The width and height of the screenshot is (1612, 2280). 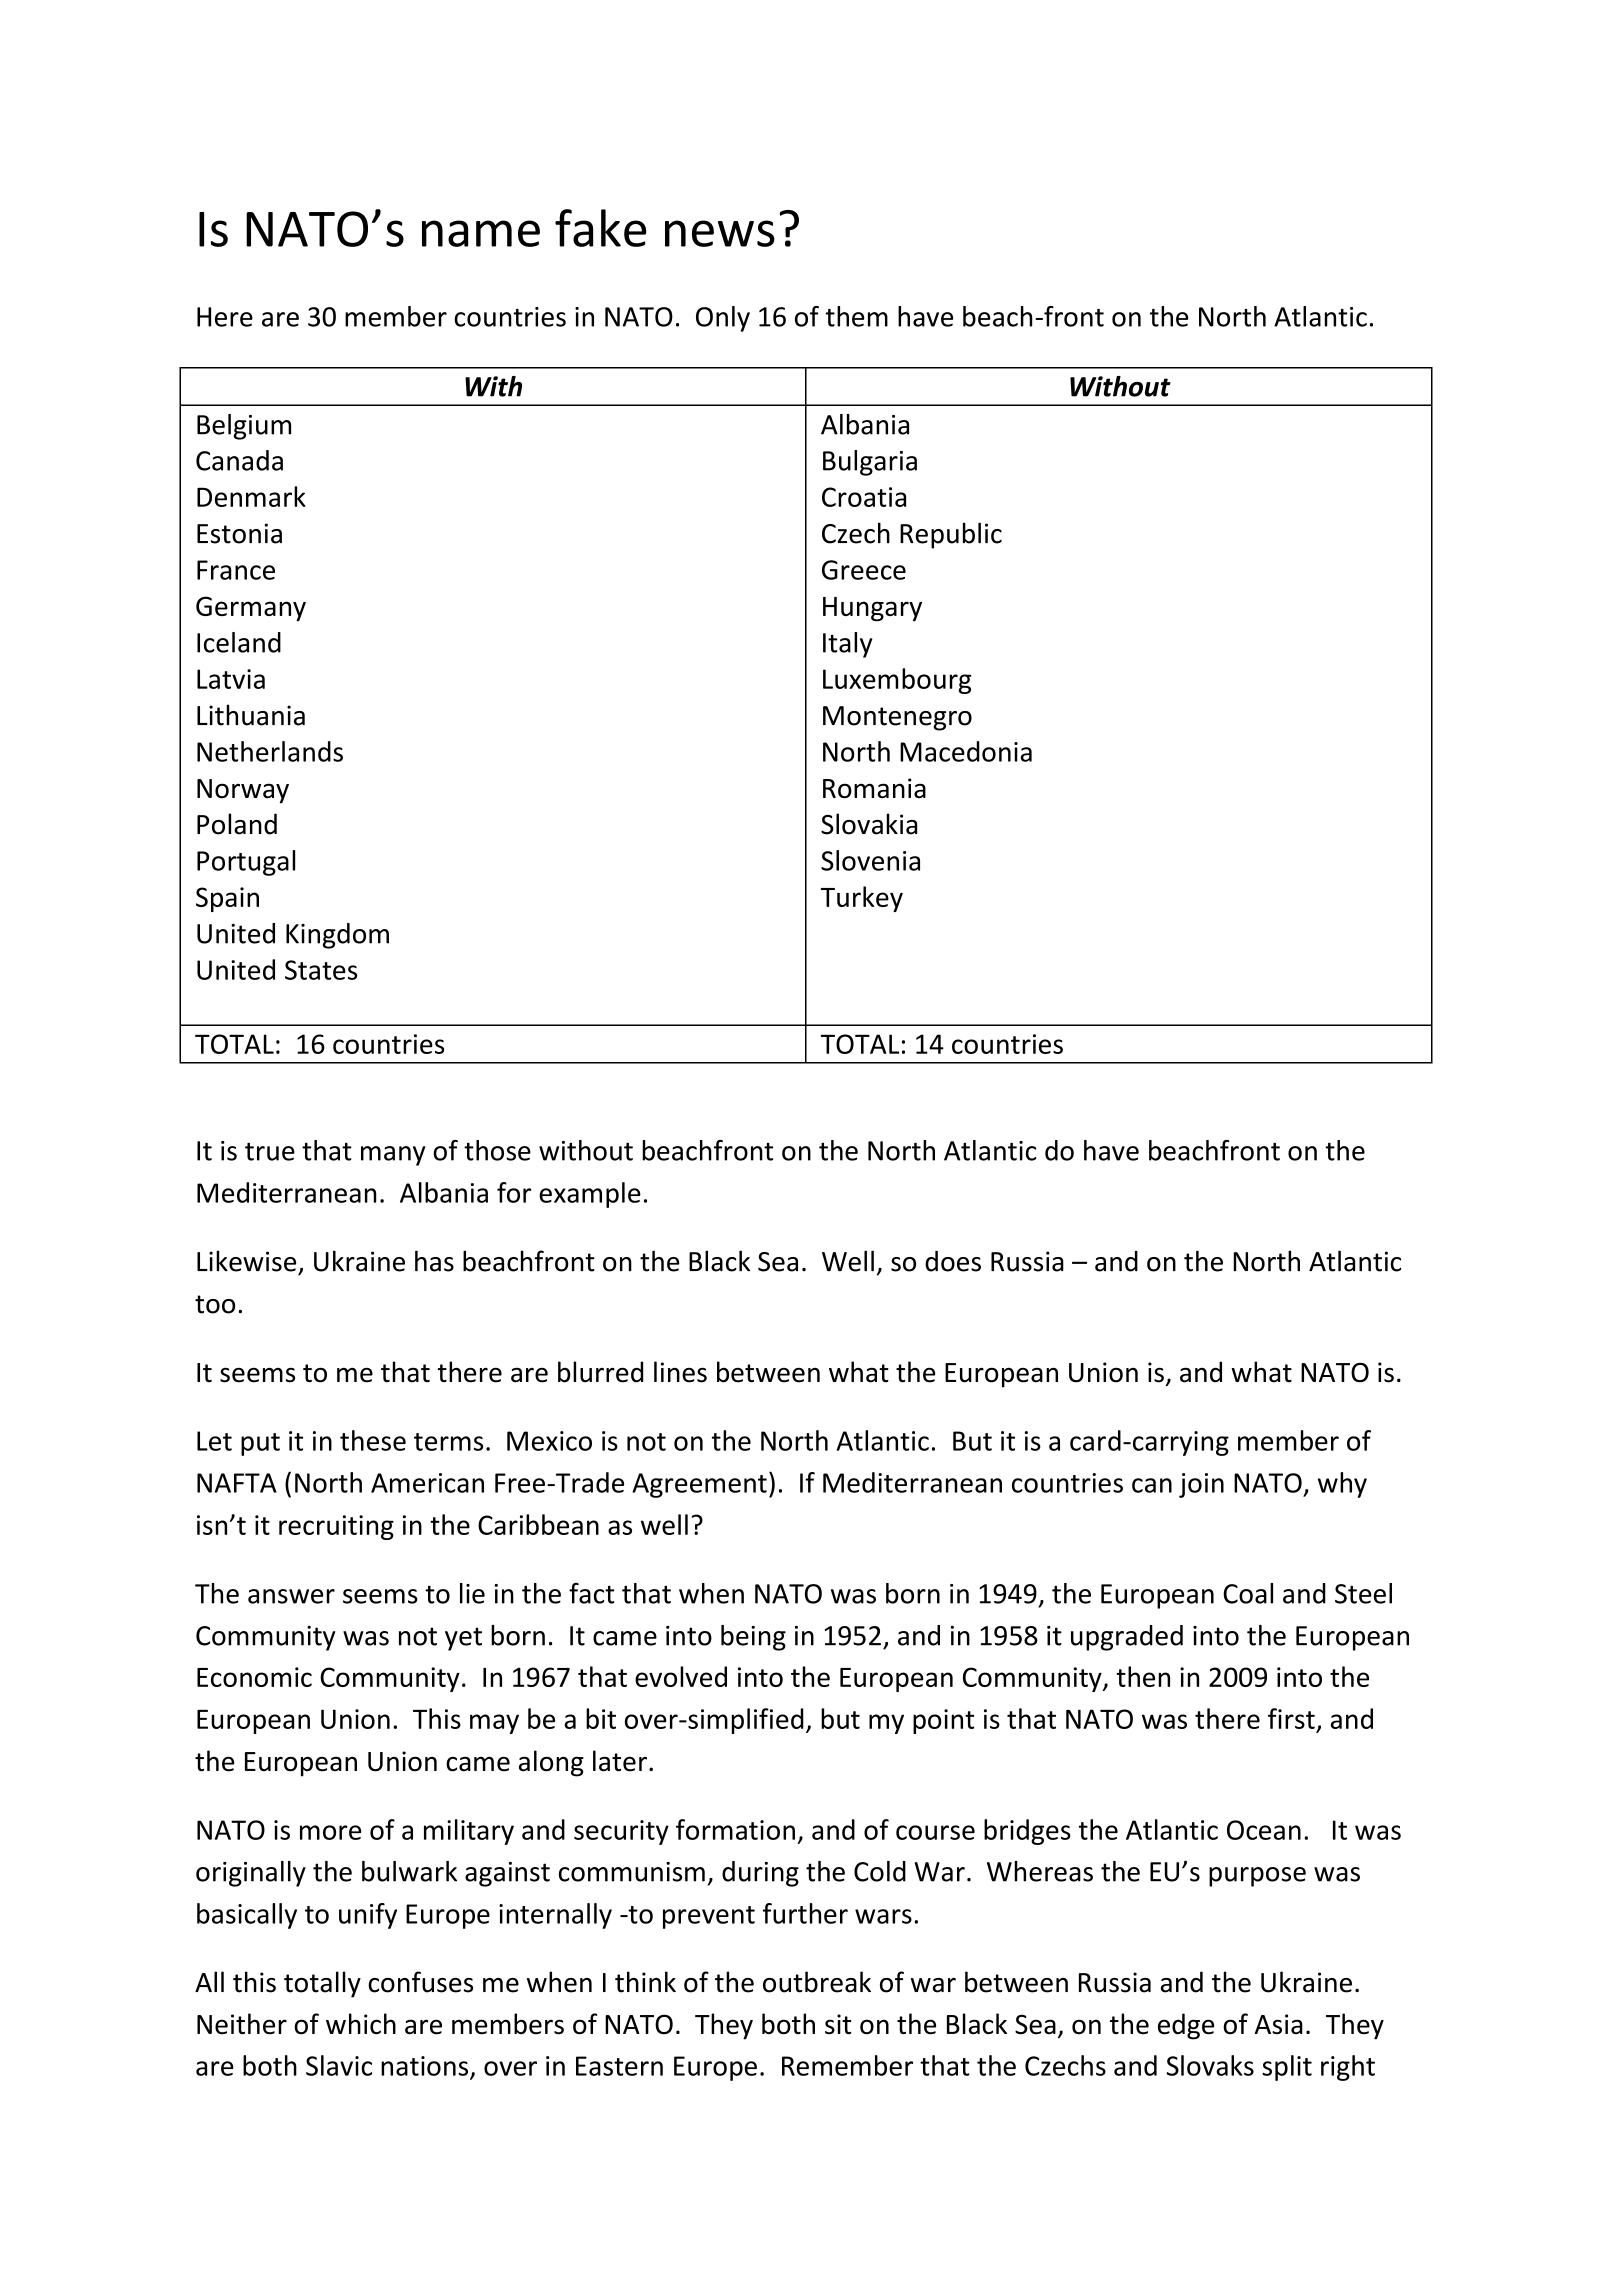 I want to click on Macedonia, so click(x=966, y=751).
